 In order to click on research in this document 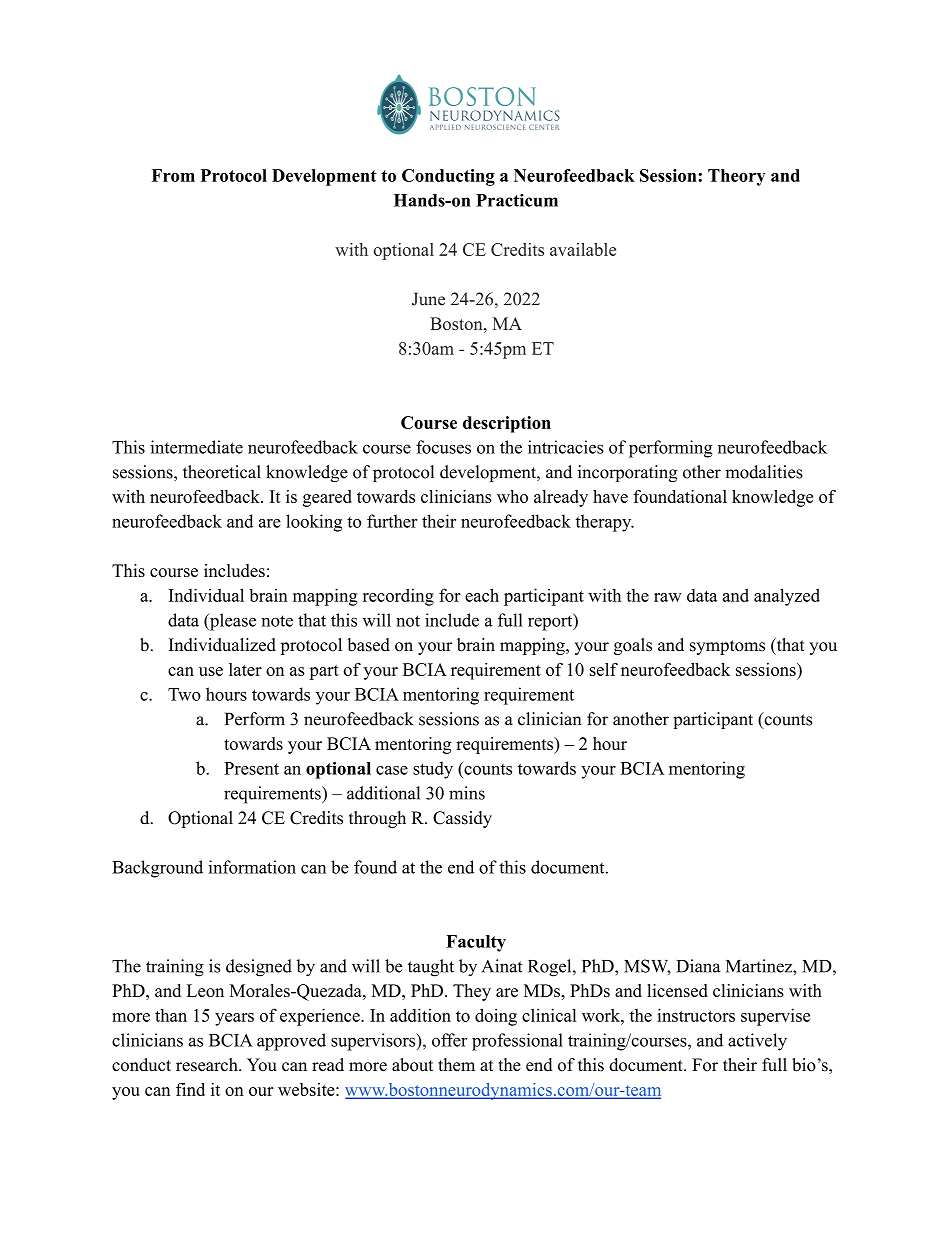, I will do `click(208, 1065)`.
